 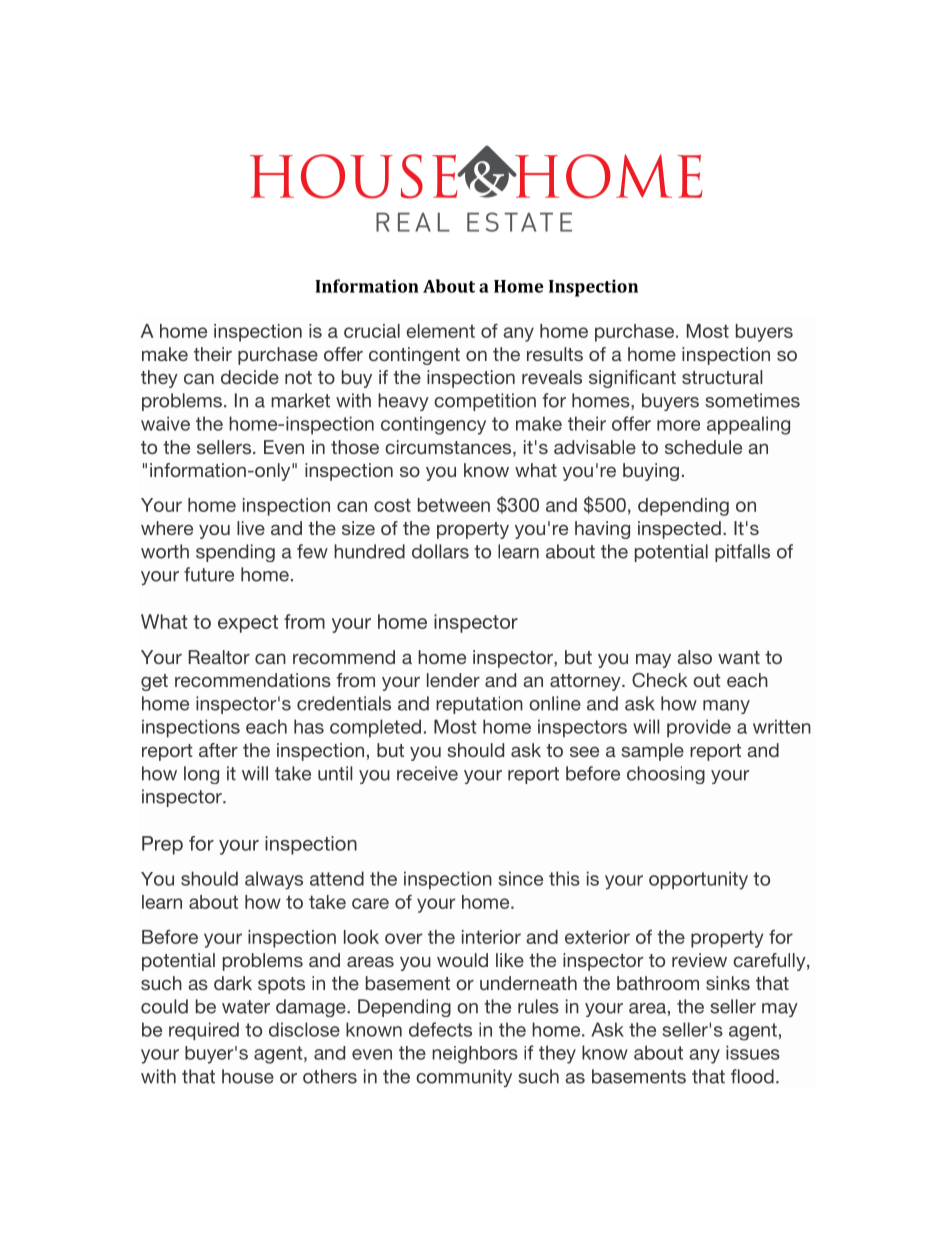 I want to click on opportunity, so click(x=698, y=880).
